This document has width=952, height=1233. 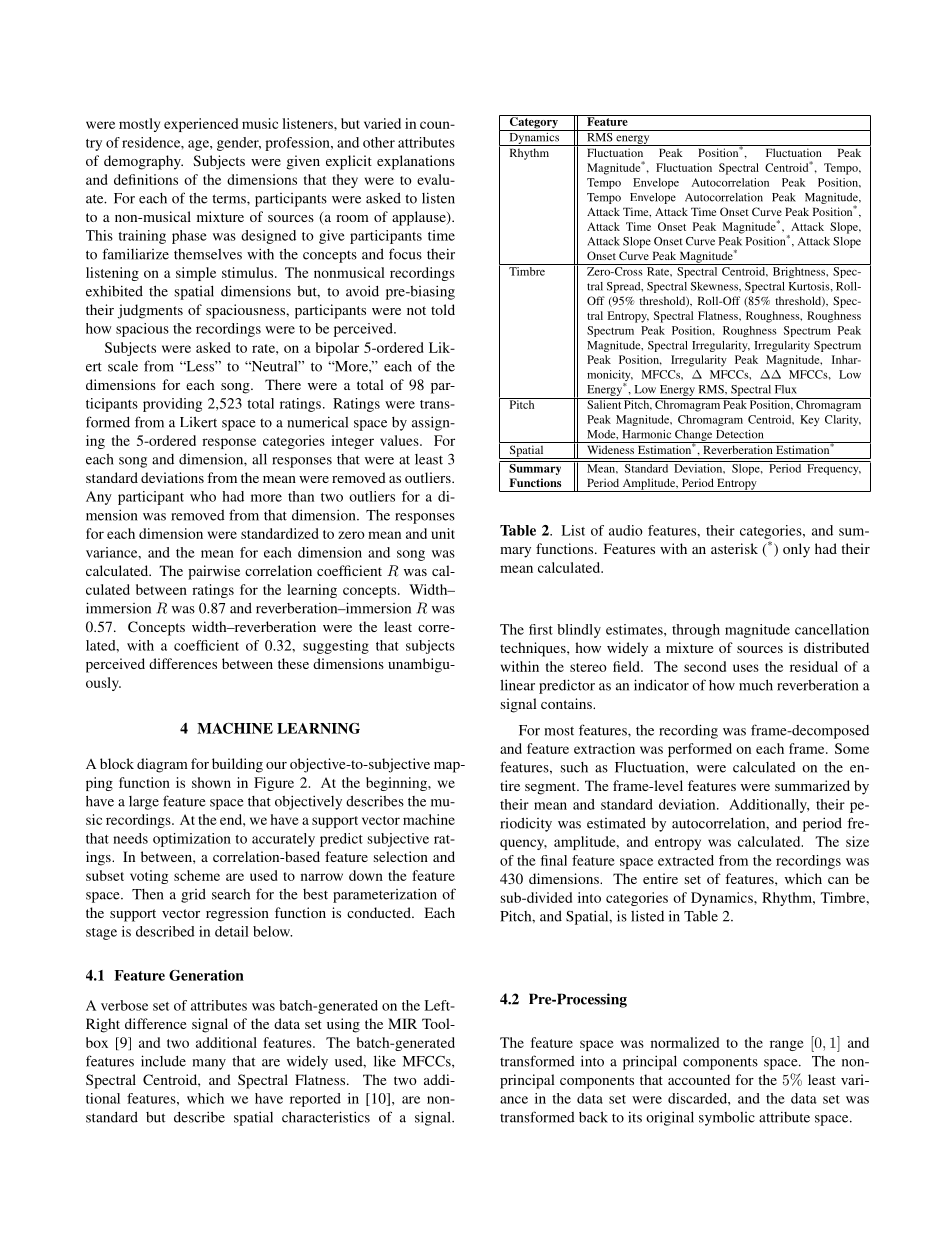 I want to click on Category, so click(x=533, y=123).
